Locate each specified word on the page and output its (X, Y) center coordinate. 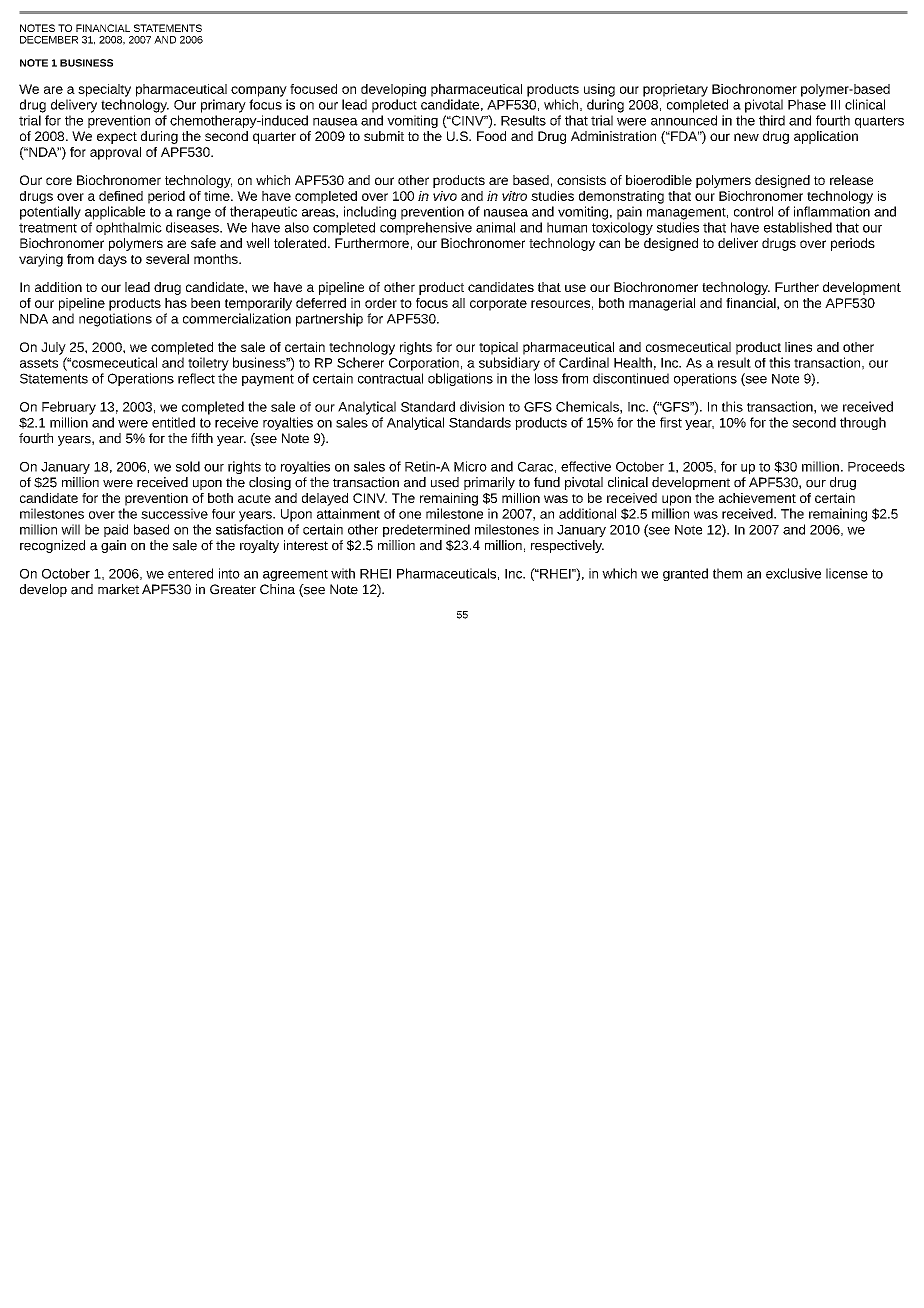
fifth (202, 438)
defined (121, 196)
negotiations (115, 320)
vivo (445, 196)
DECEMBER (49, 40)
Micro (470, 466)
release (851, 180)
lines (798, 347)
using (599, 90)
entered (190, 573)
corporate (498, 305)
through (863, 423)
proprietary (675, 90)
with (343, 573)
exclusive (793, 573)
